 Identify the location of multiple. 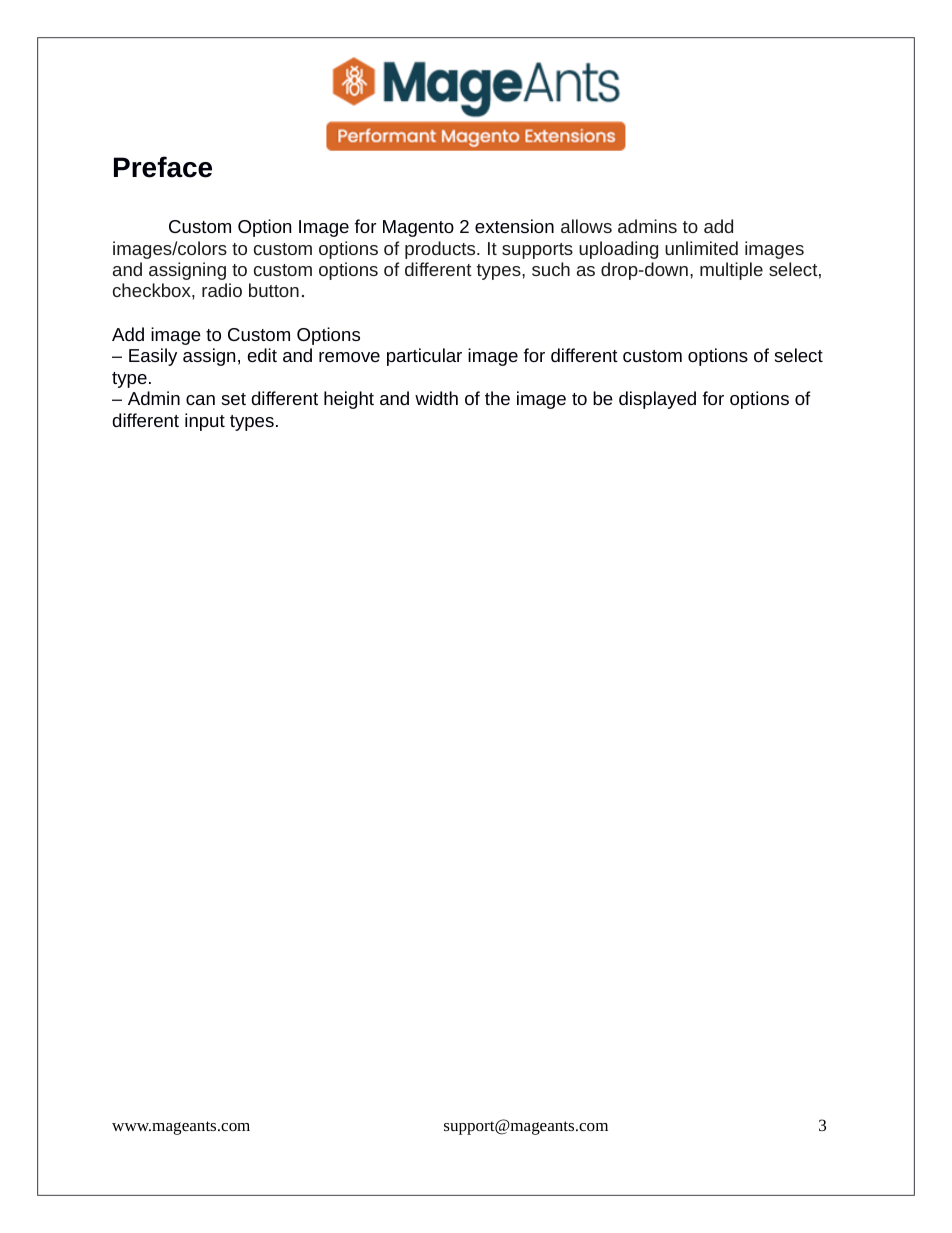
(731, 271).
